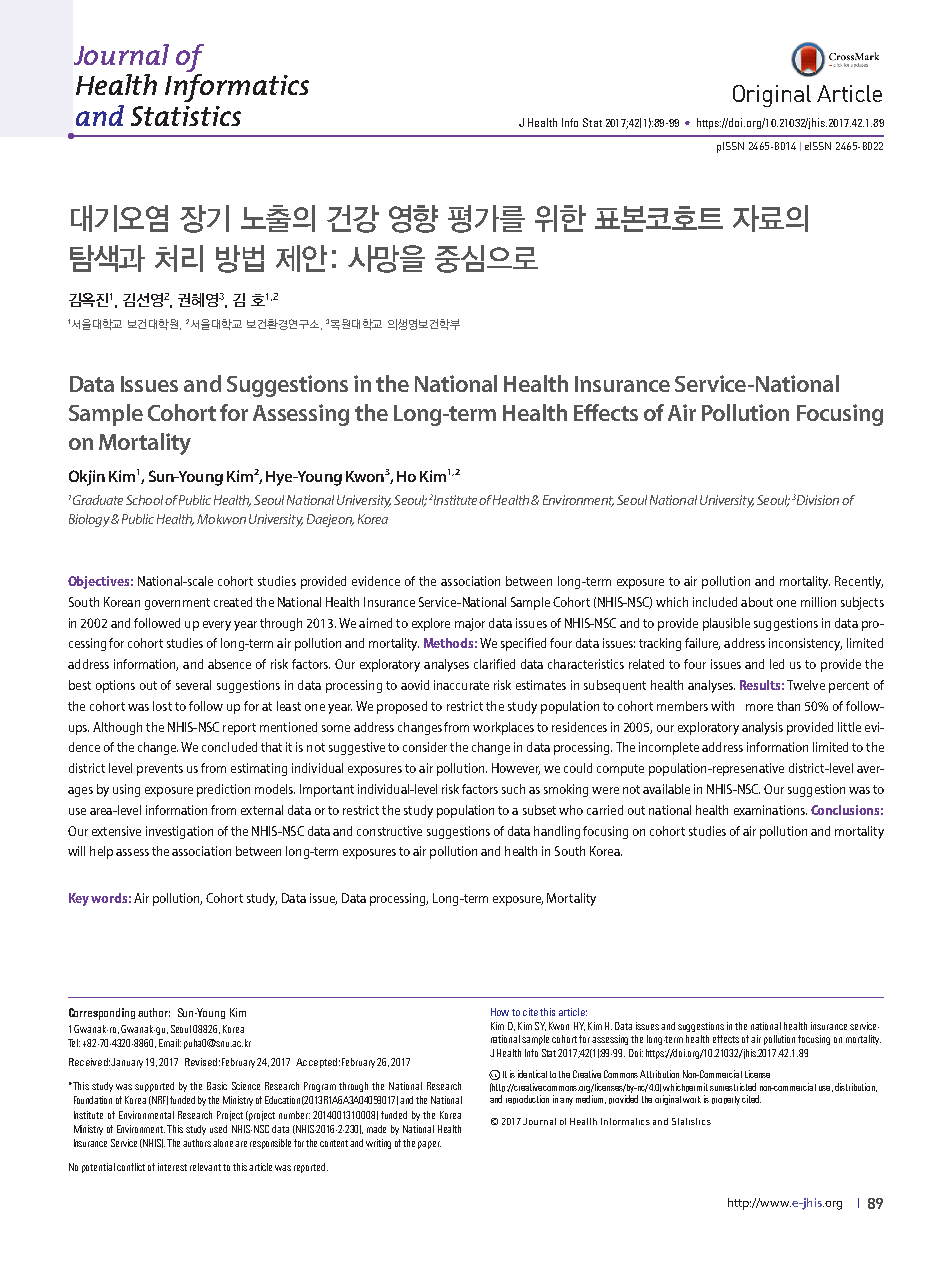  Describe the element at coordinates (470, 624) in the screenshot. I see `major` at that location.
